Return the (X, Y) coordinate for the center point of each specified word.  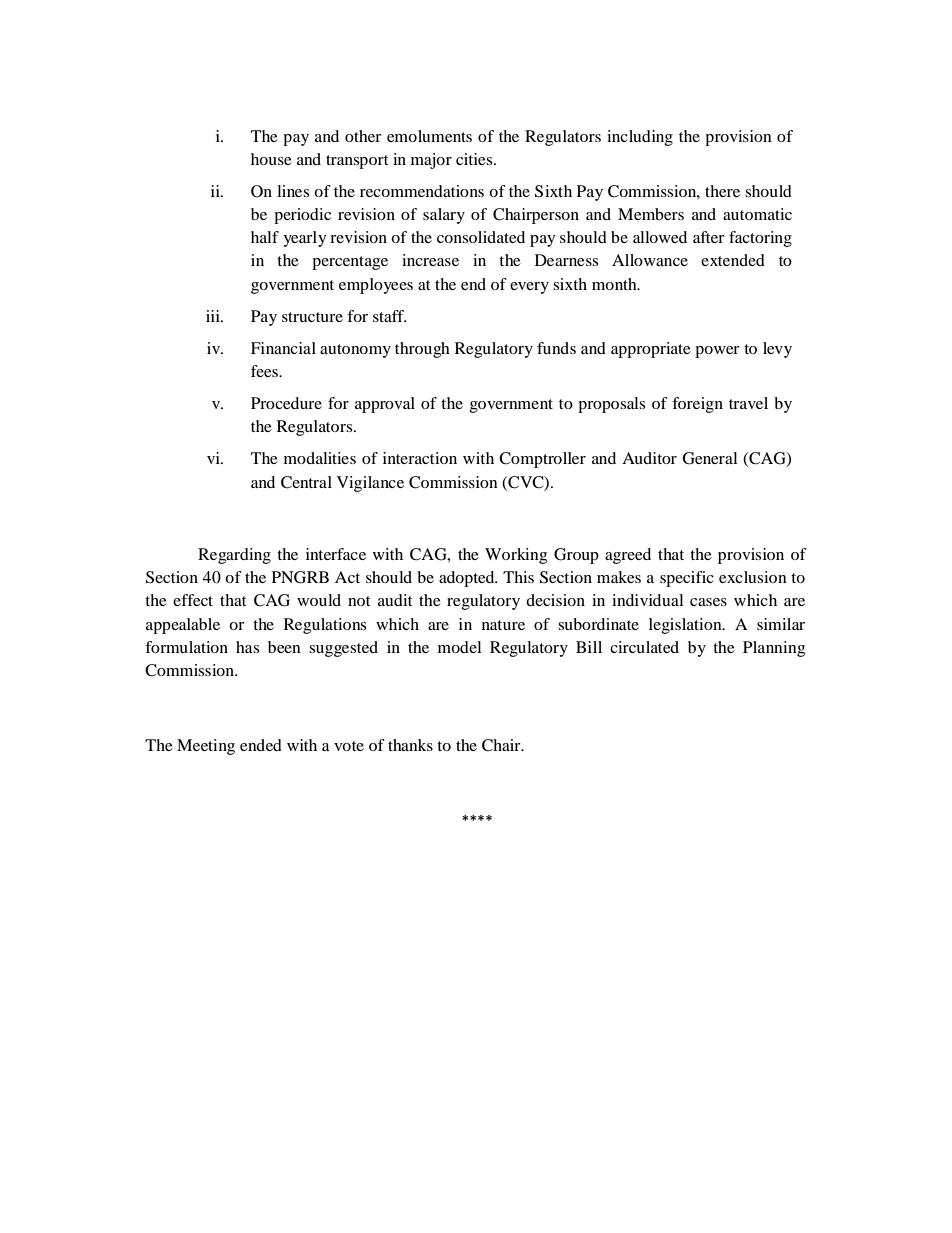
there (722, 191)
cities (475, 159)
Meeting (206, 747)
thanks (410, 745)
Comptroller (542, 460)
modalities (320, 458)
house (271, 159)
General (710, 458)
